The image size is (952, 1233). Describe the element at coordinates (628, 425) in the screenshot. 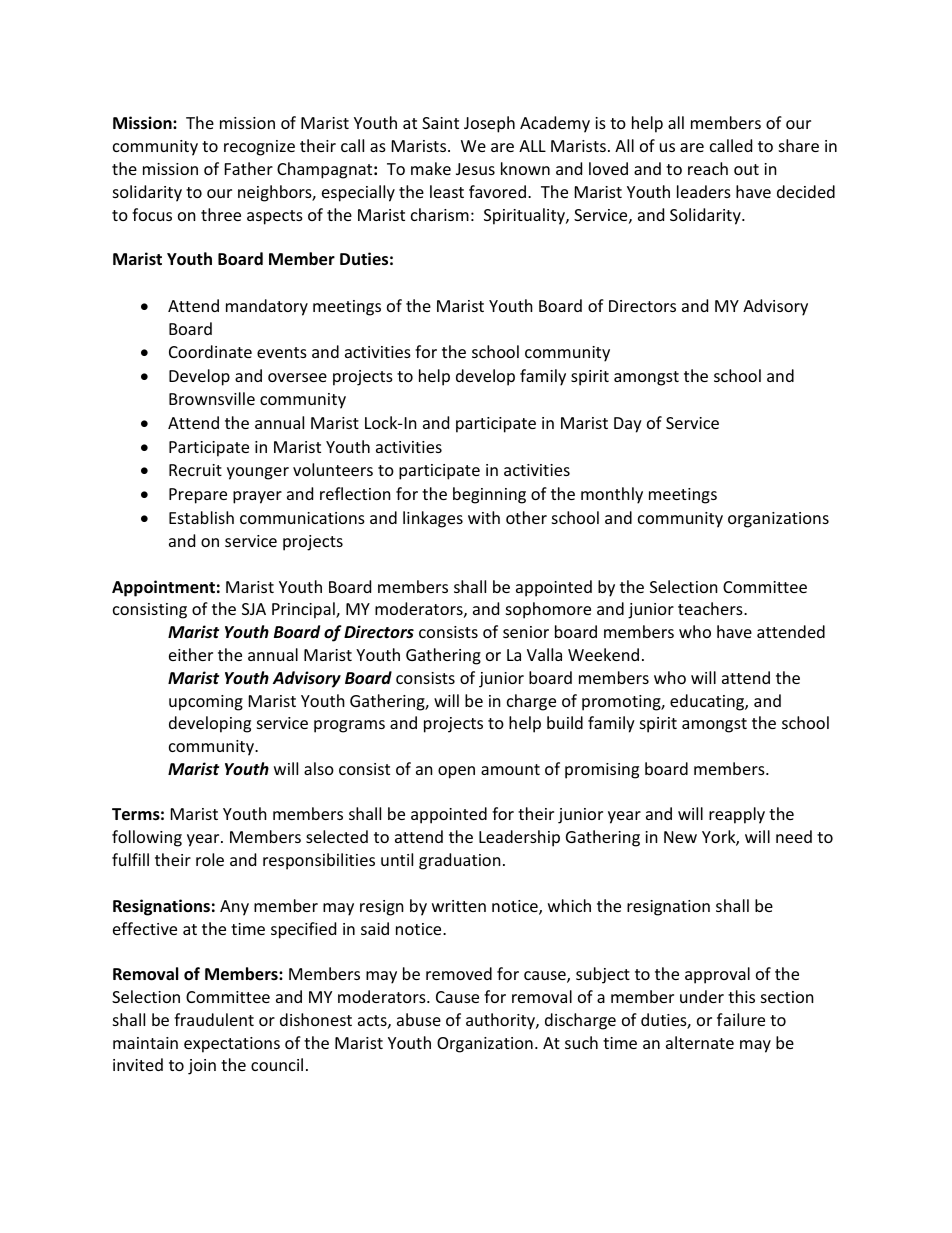

I see `Day` at that location.
